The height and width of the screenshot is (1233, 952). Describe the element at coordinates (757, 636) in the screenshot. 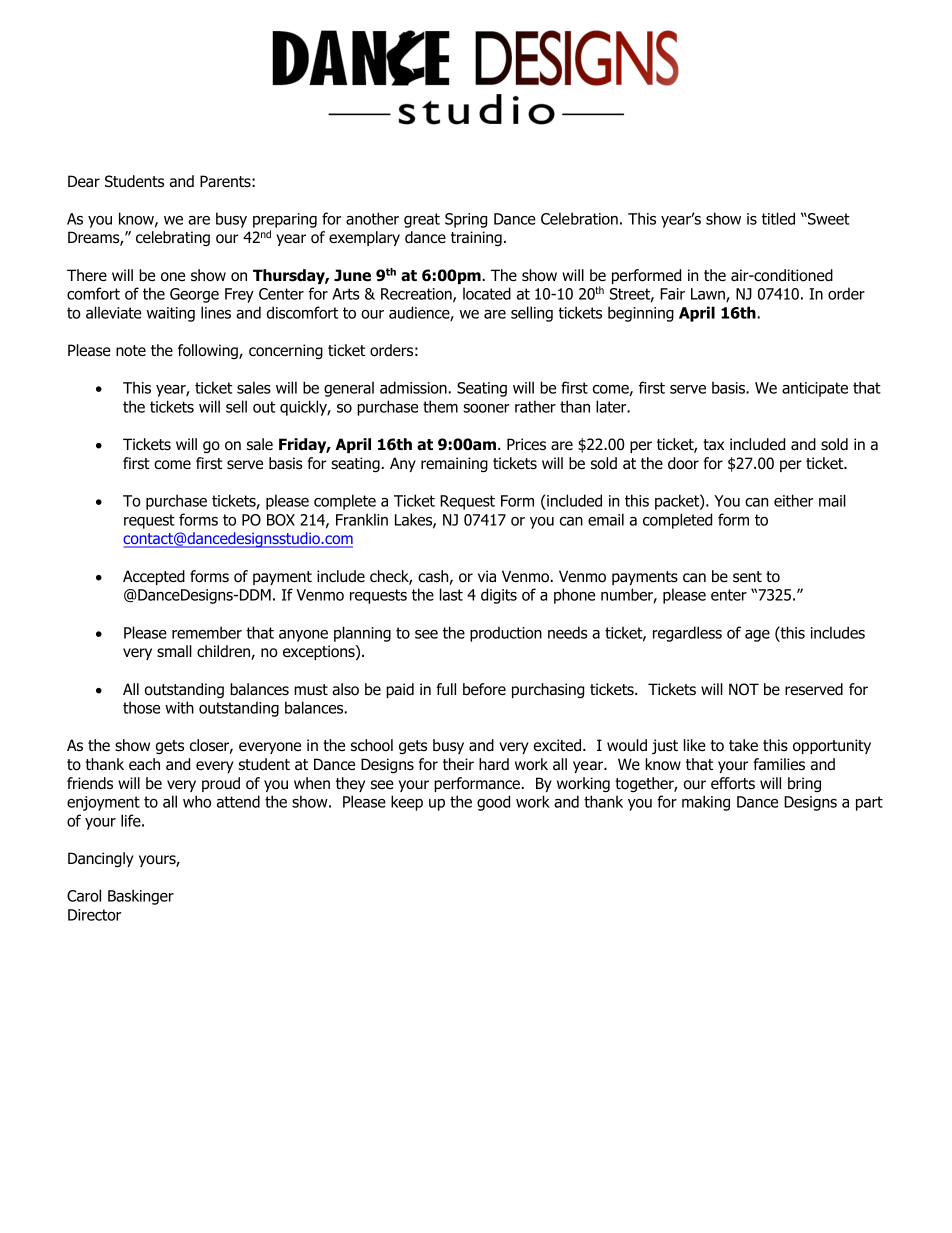

I see `age` at that location.
